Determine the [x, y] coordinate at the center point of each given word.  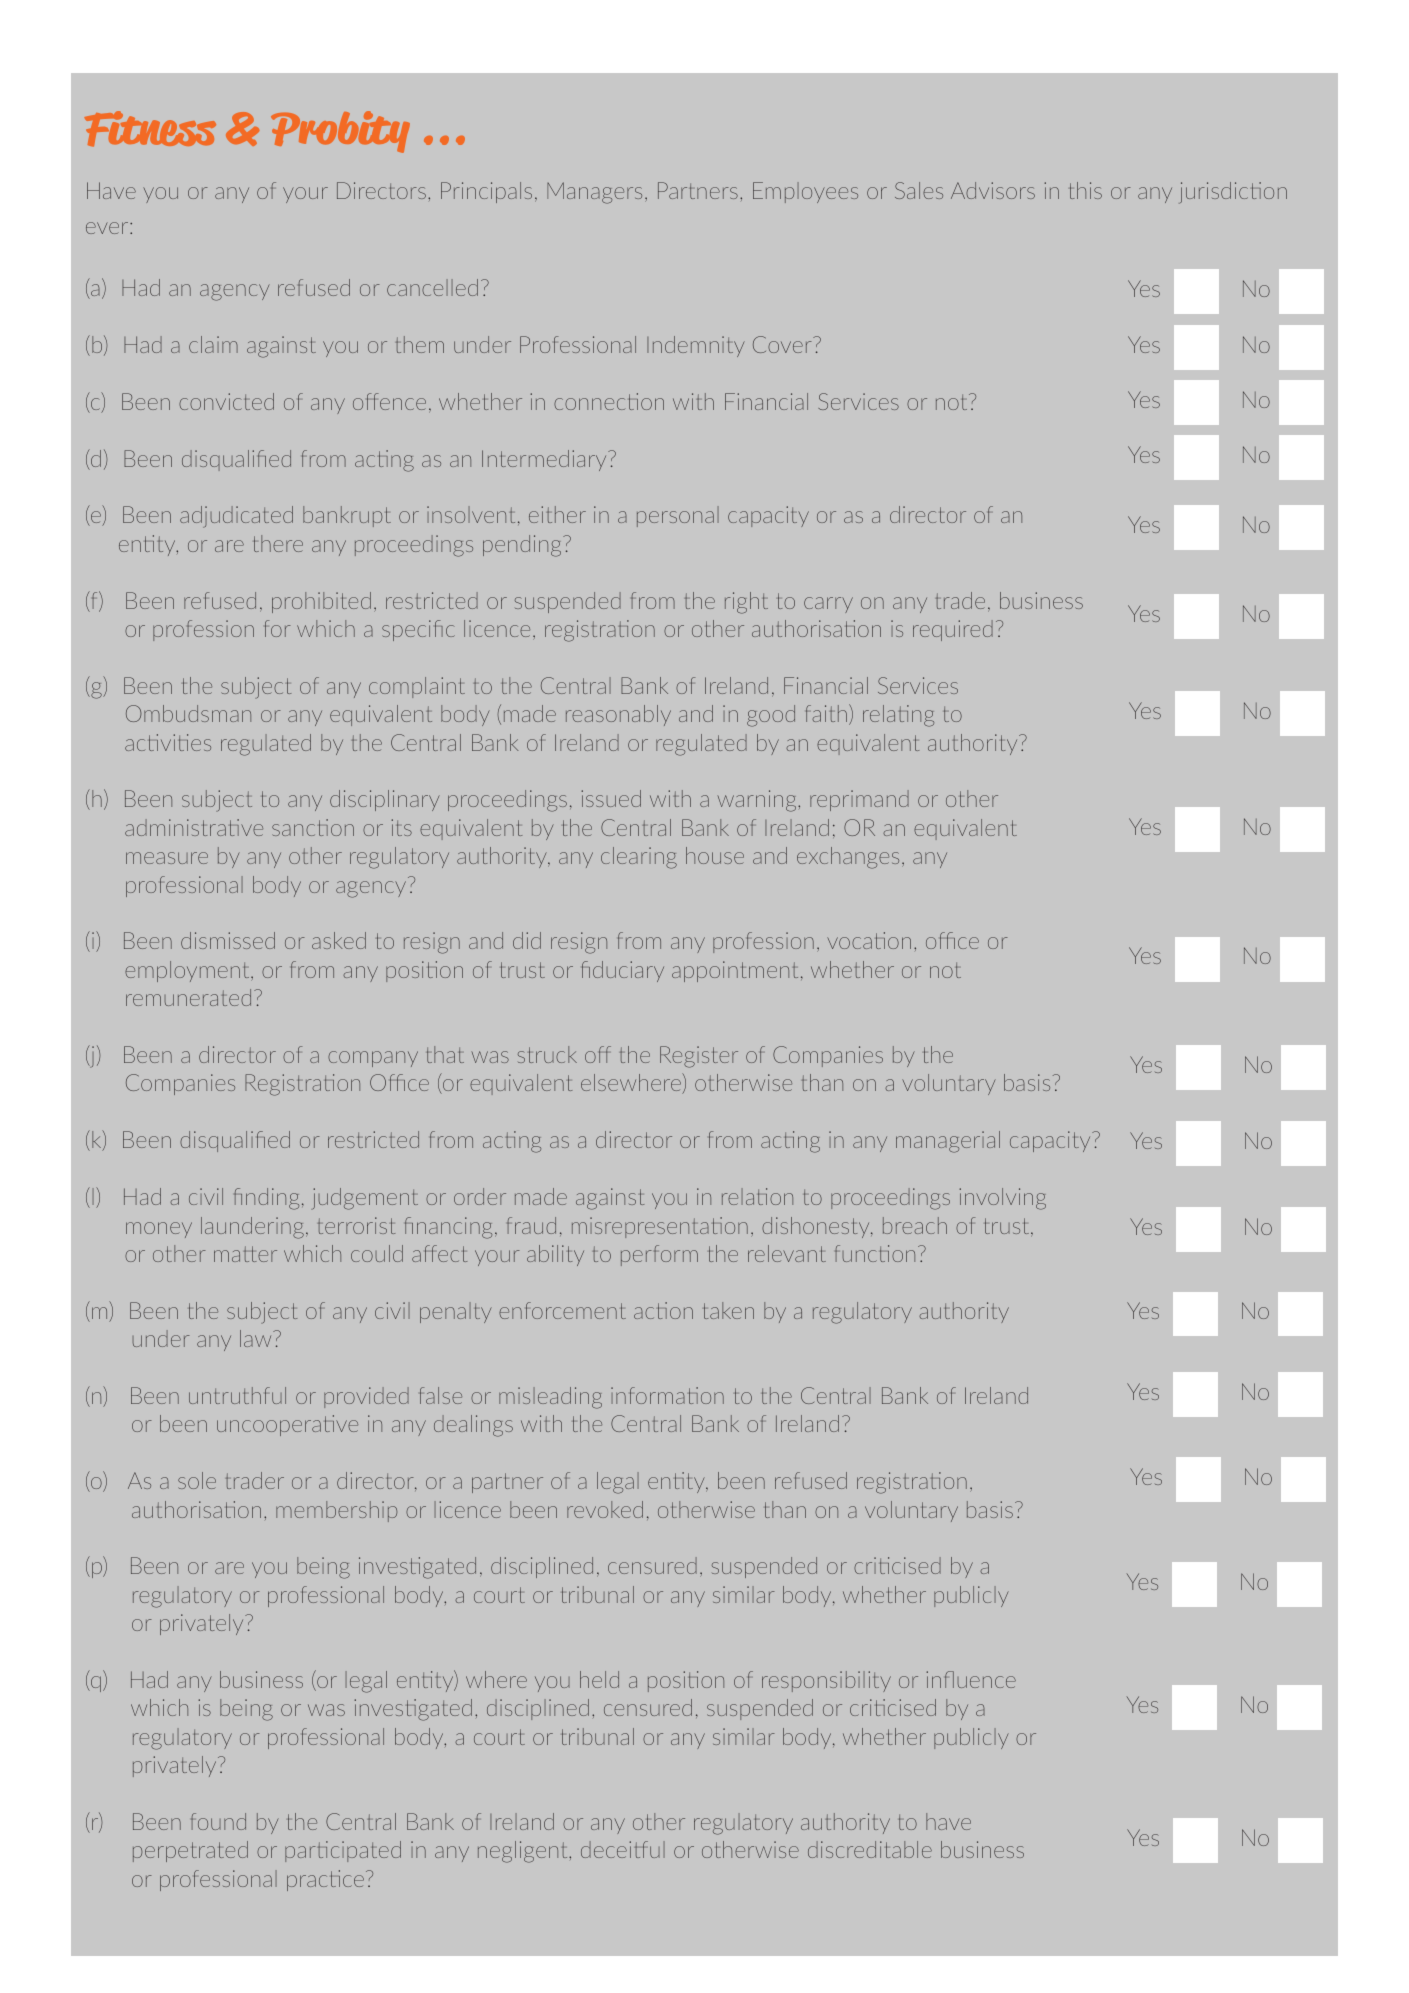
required [953, 630]
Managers [594, 193]
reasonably [618, 715]
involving [1002, 1199]
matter [245, 1254]
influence [971, 1679]
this [1086, 190]
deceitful [623, 1849]
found [218, 1821]
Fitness [150, 129]
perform [659, 1255]
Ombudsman [188, 713]
